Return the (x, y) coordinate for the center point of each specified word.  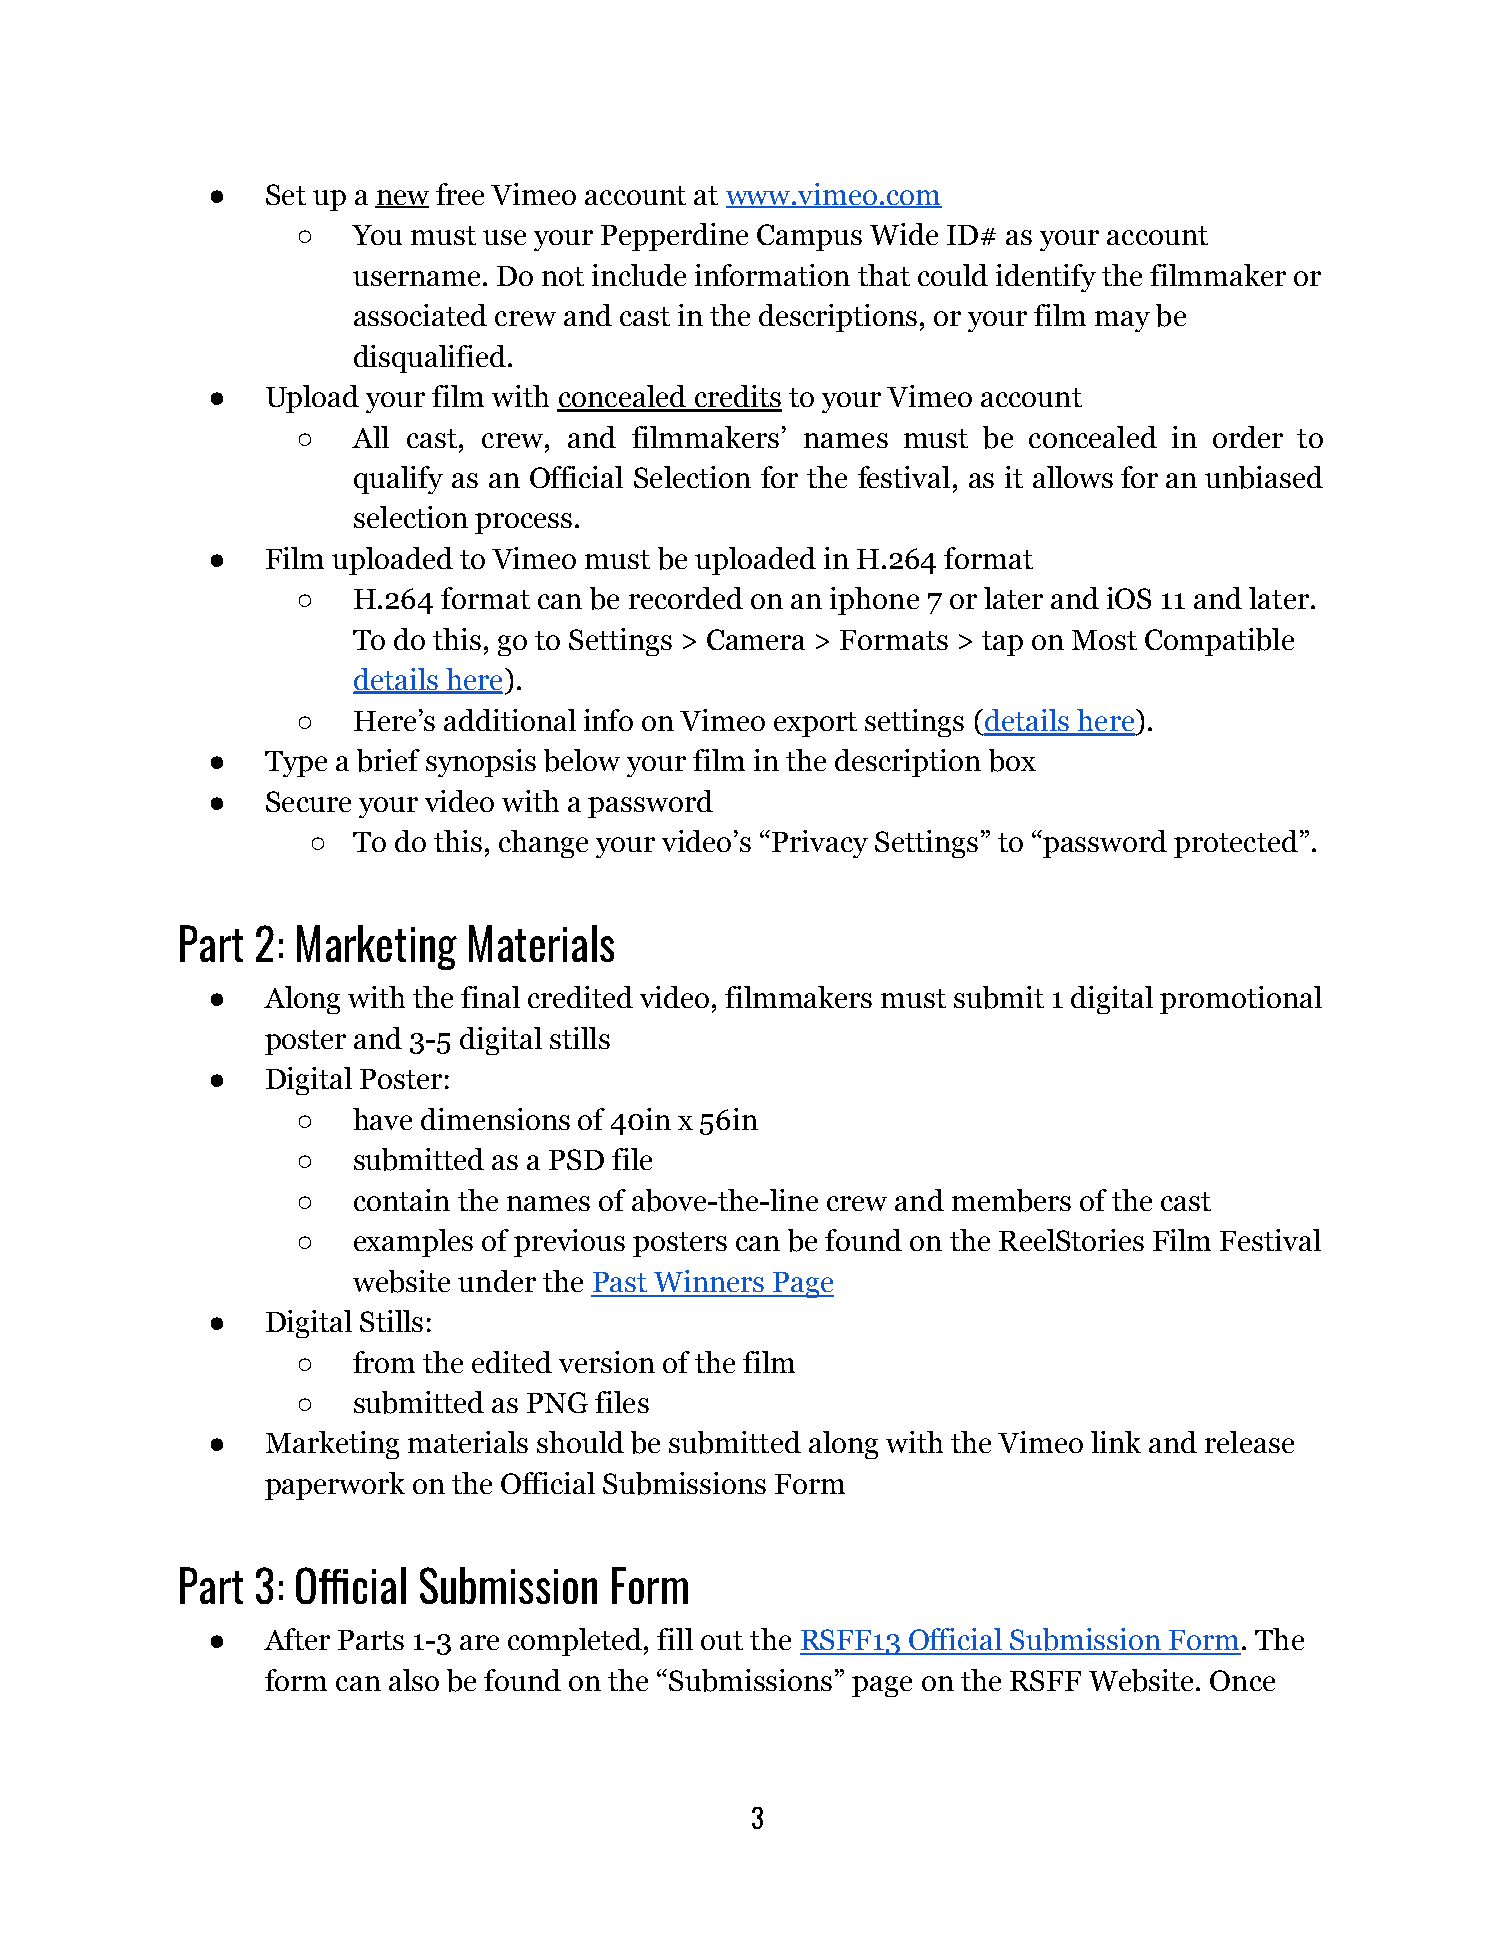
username (416, 278)
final (490, 997)
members (1011, 1200)
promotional (1241, 1000)
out (722, 1640)
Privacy (820, 844)
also (414, 1680)
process (523, 523)
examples (413, 1243)
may (1122, 321)
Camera (756, 639)
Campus (809, 237)
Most (1104, 640)
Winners (709, 1281)
